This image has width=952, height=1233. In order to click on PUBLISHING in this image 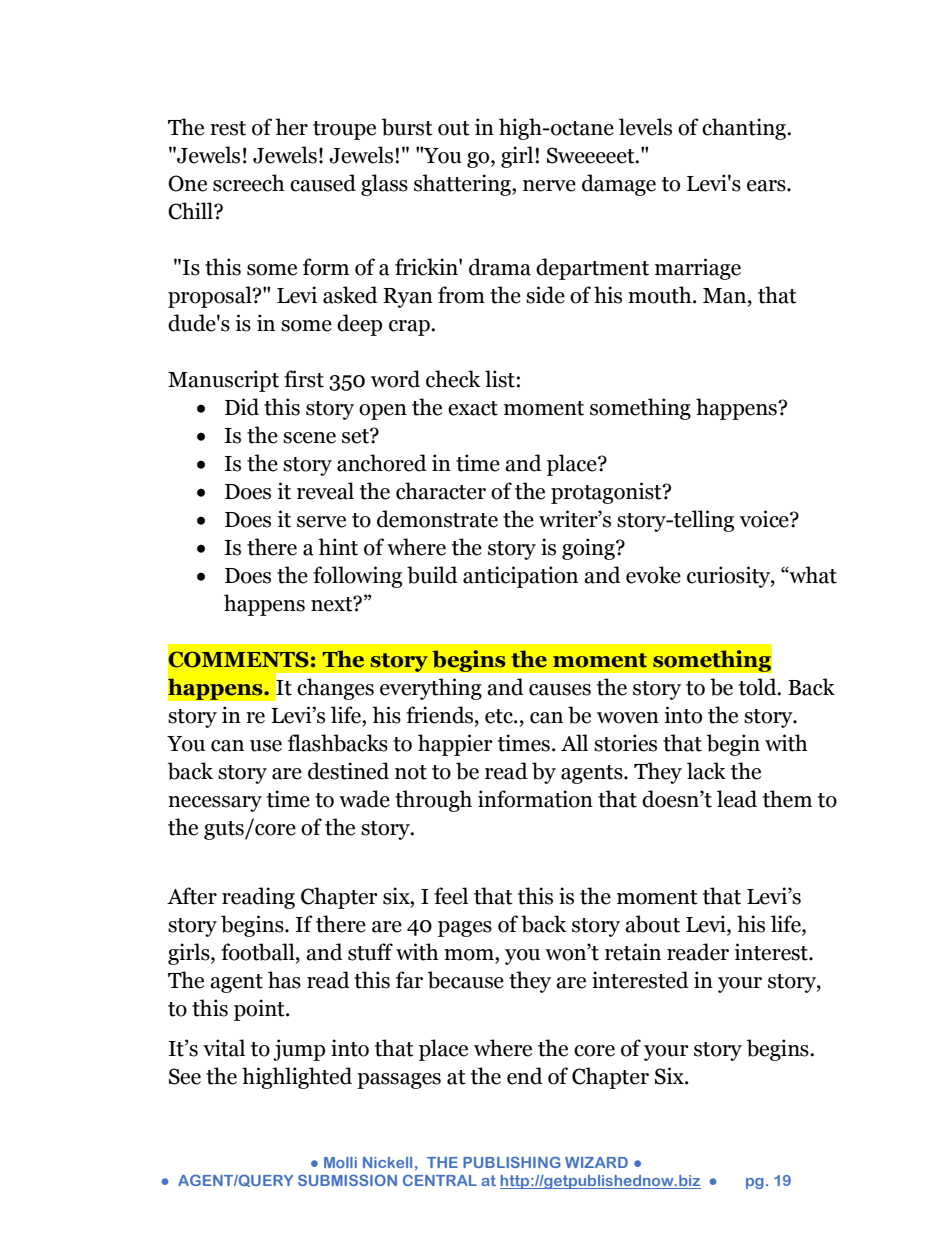, I will do `click(512, 1162)`.
